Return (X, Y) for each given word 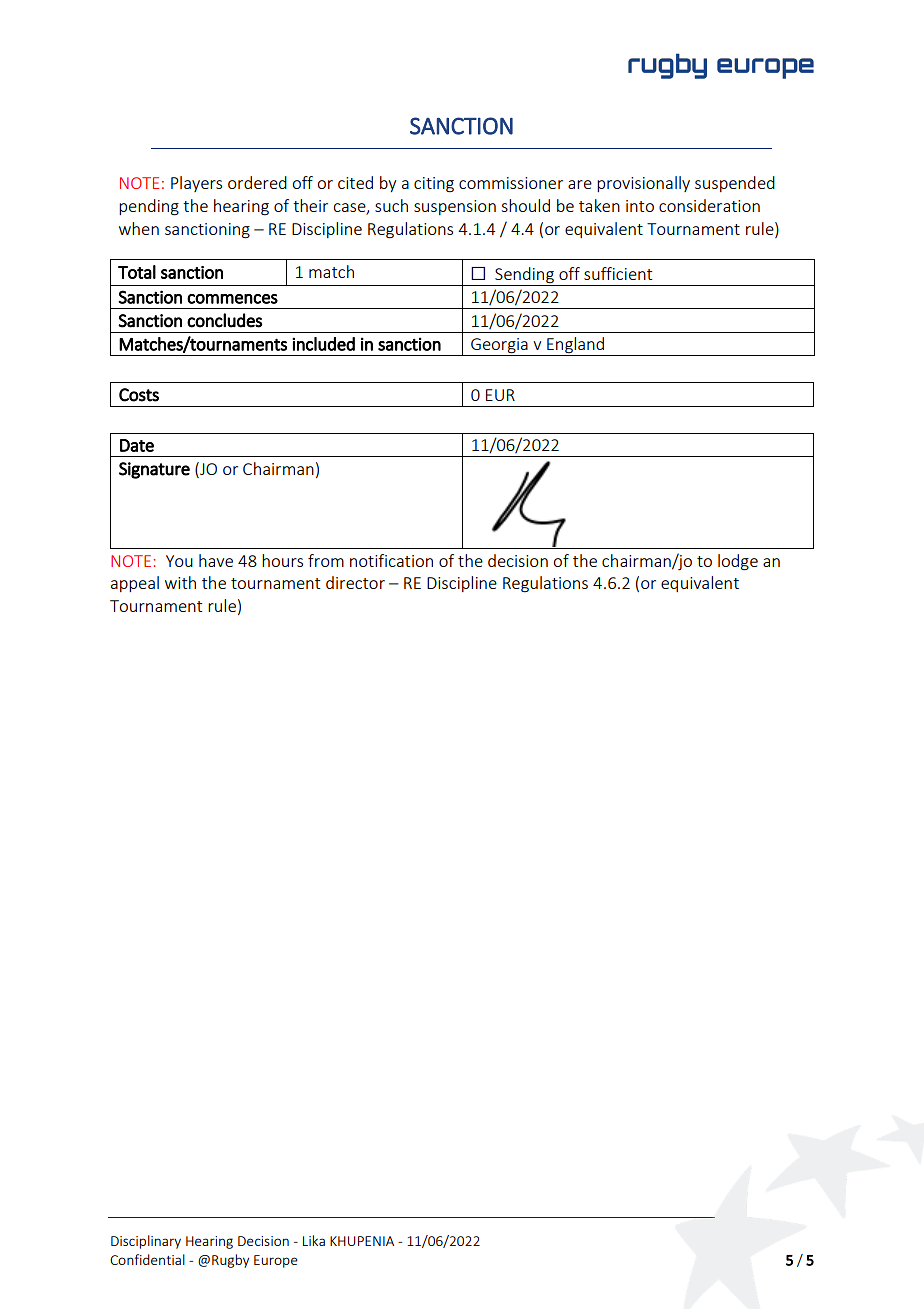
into (640, 206)
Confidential (147, 1259)
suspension (455, 207)
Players (196, 184)
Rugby (230, 1261)
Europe (276, 1261)
